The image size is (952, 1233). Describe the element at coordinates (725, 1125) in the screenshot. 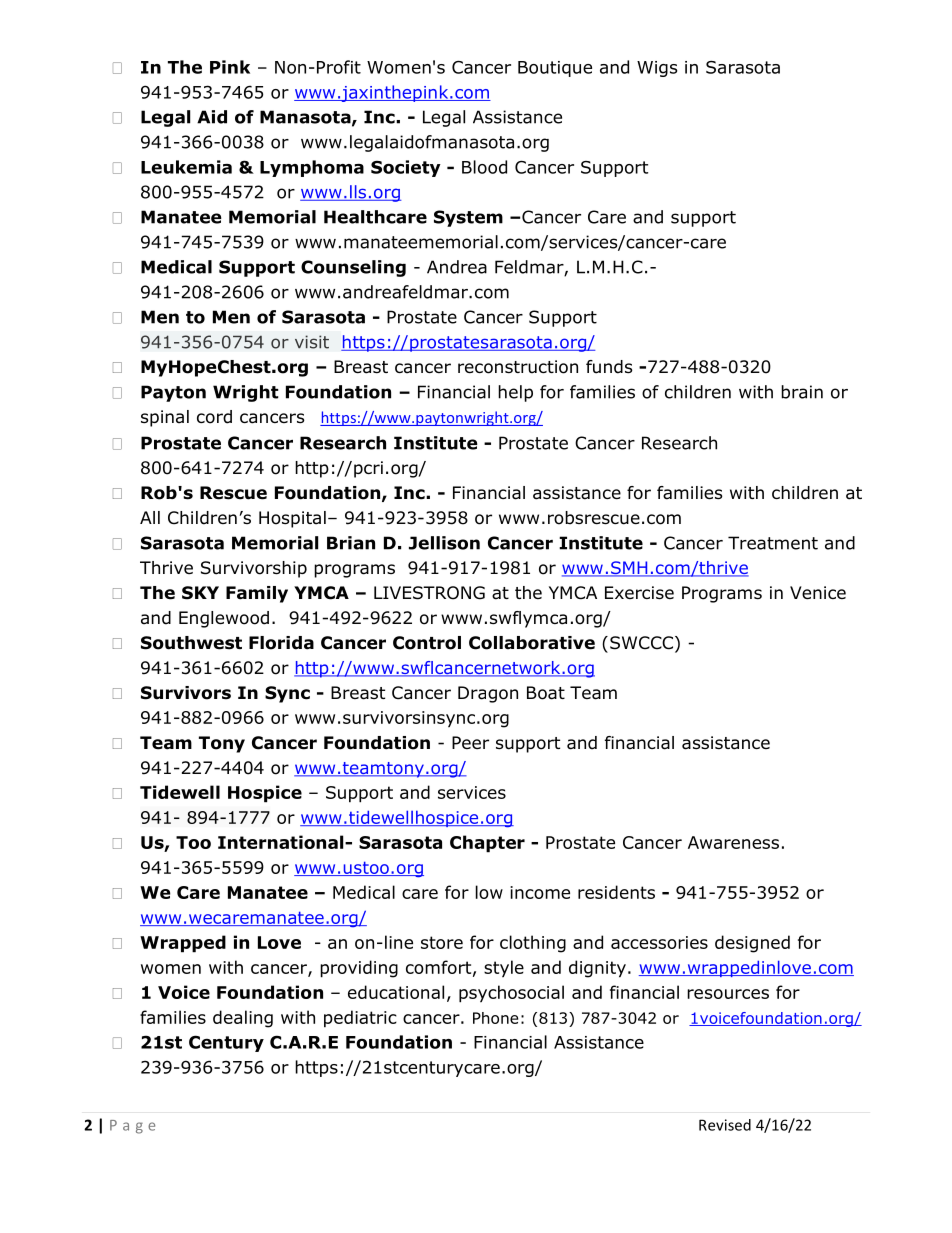

I see `Revised` at that location.
